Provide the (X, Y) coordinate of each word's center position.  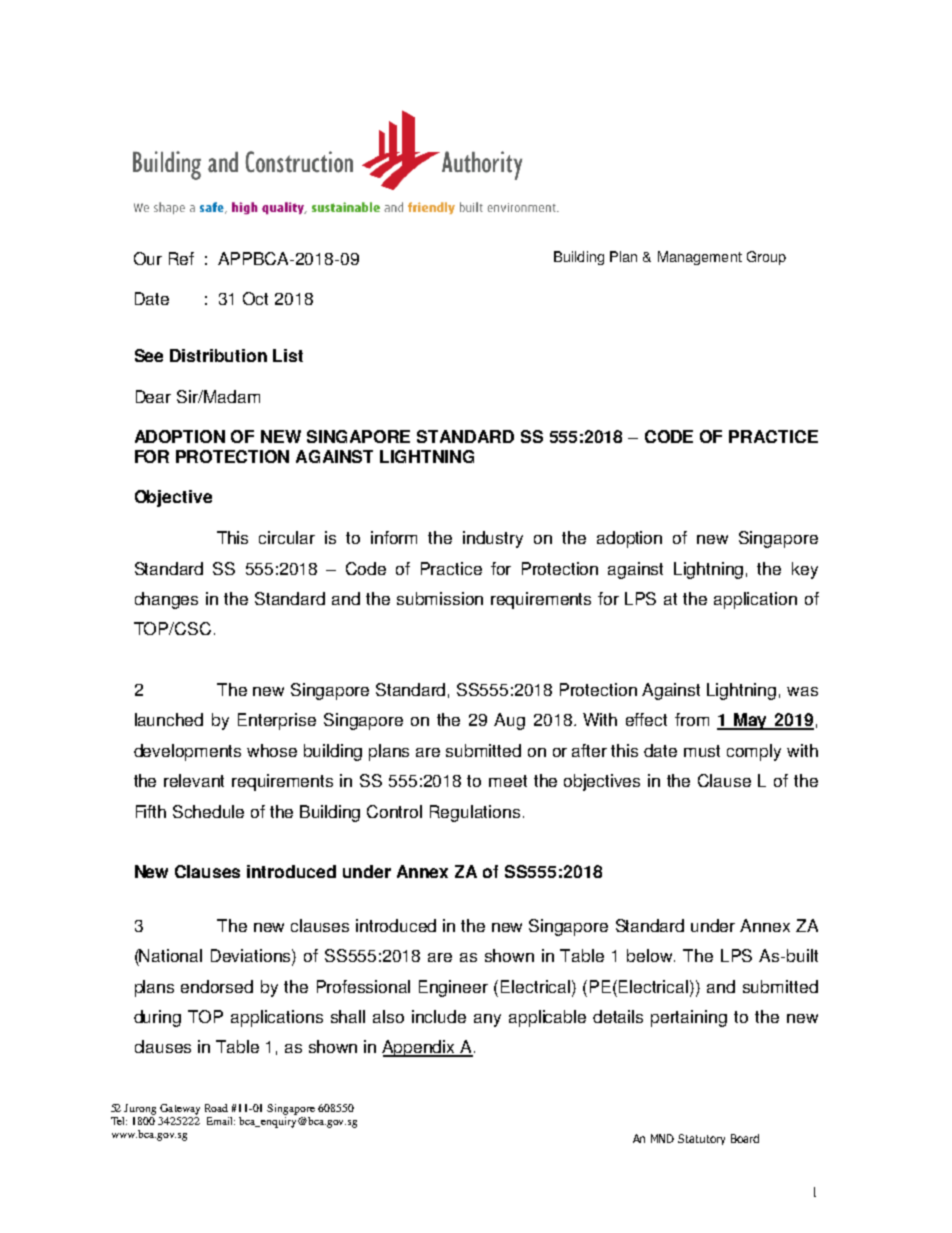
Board (745, 1138)
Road (216, 1108)
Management (700, 258)
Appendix (420, 1048)
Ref (181, 258)
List (288, 355)
